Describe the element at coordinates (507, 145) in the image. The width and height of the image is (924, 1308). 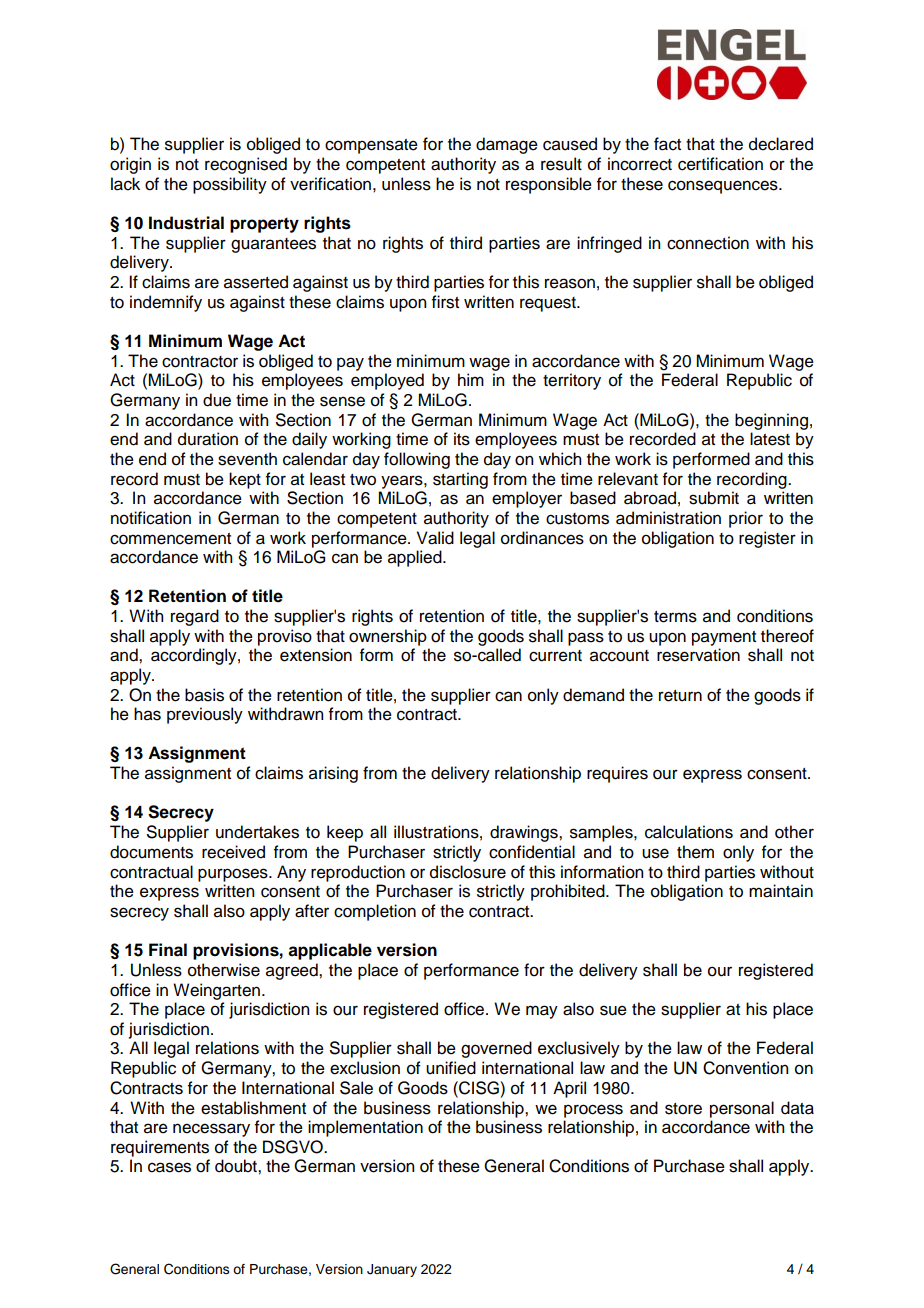
I see `damage` at that location.
